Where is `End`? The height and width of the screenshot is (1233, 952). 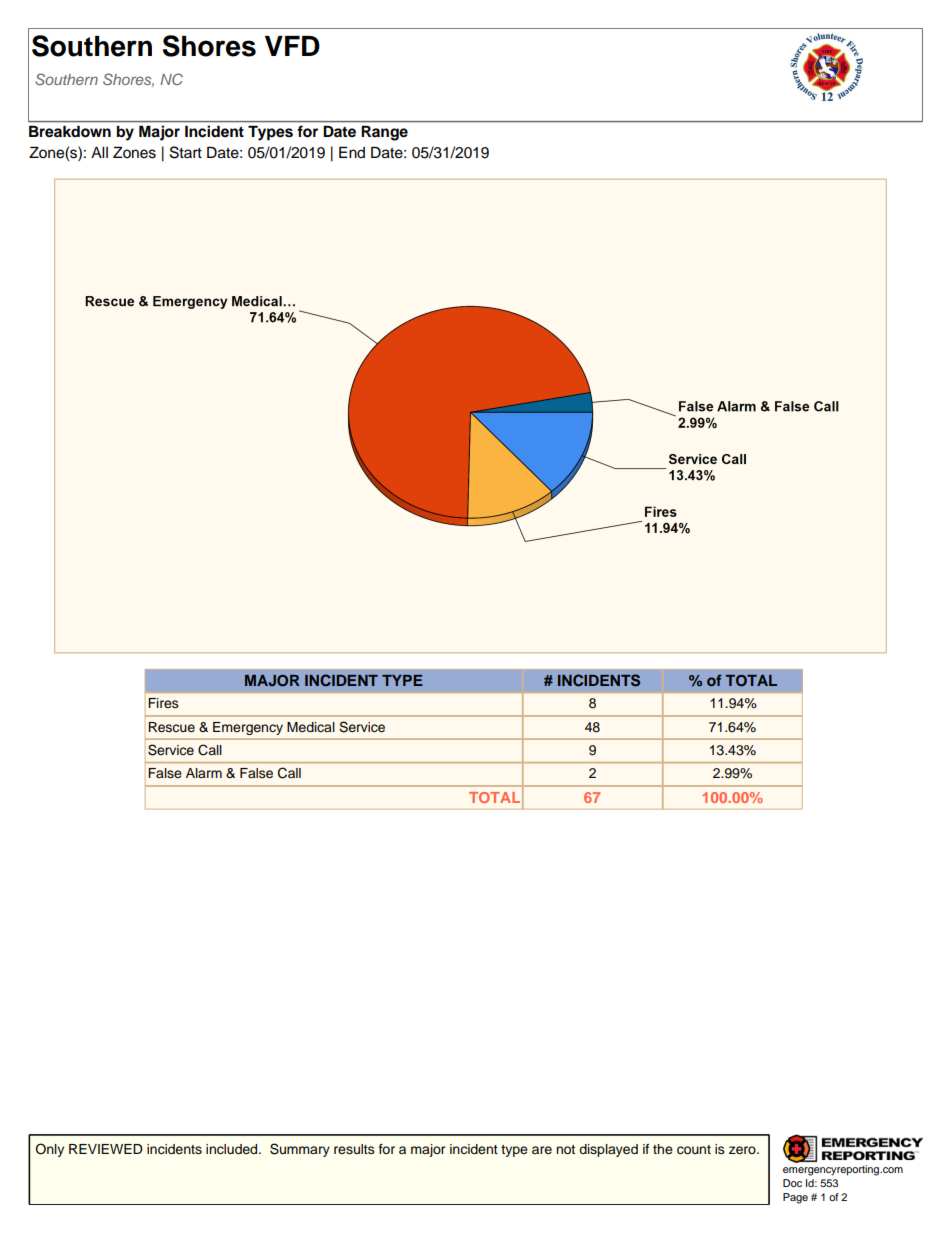 End is located at coordinates (352, 152).
